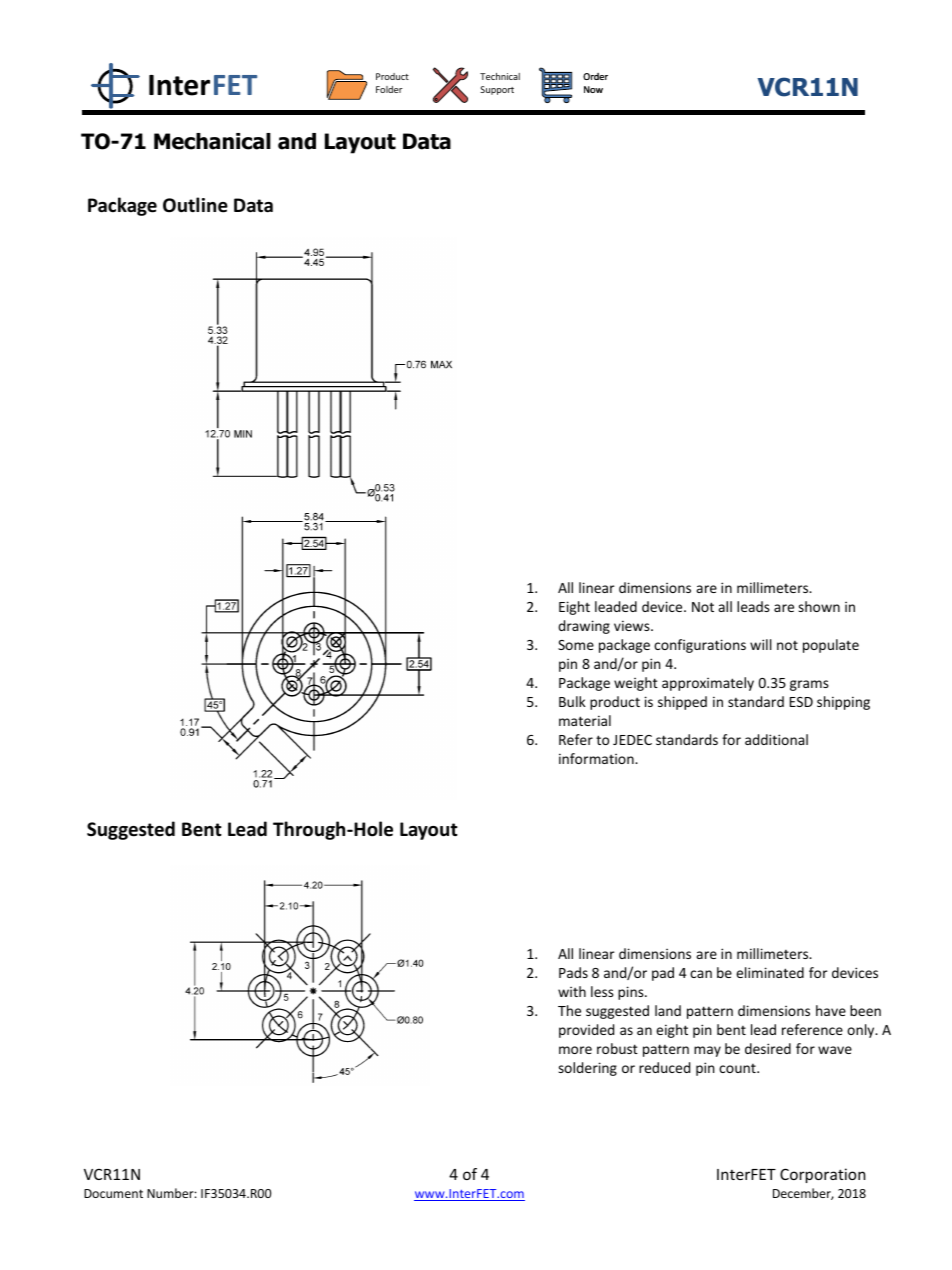 The image size is (952, 1270). What do you see at coordinates (823, 1175) in the image?
I see `Corporation` at bounding box center [823, 1175].
